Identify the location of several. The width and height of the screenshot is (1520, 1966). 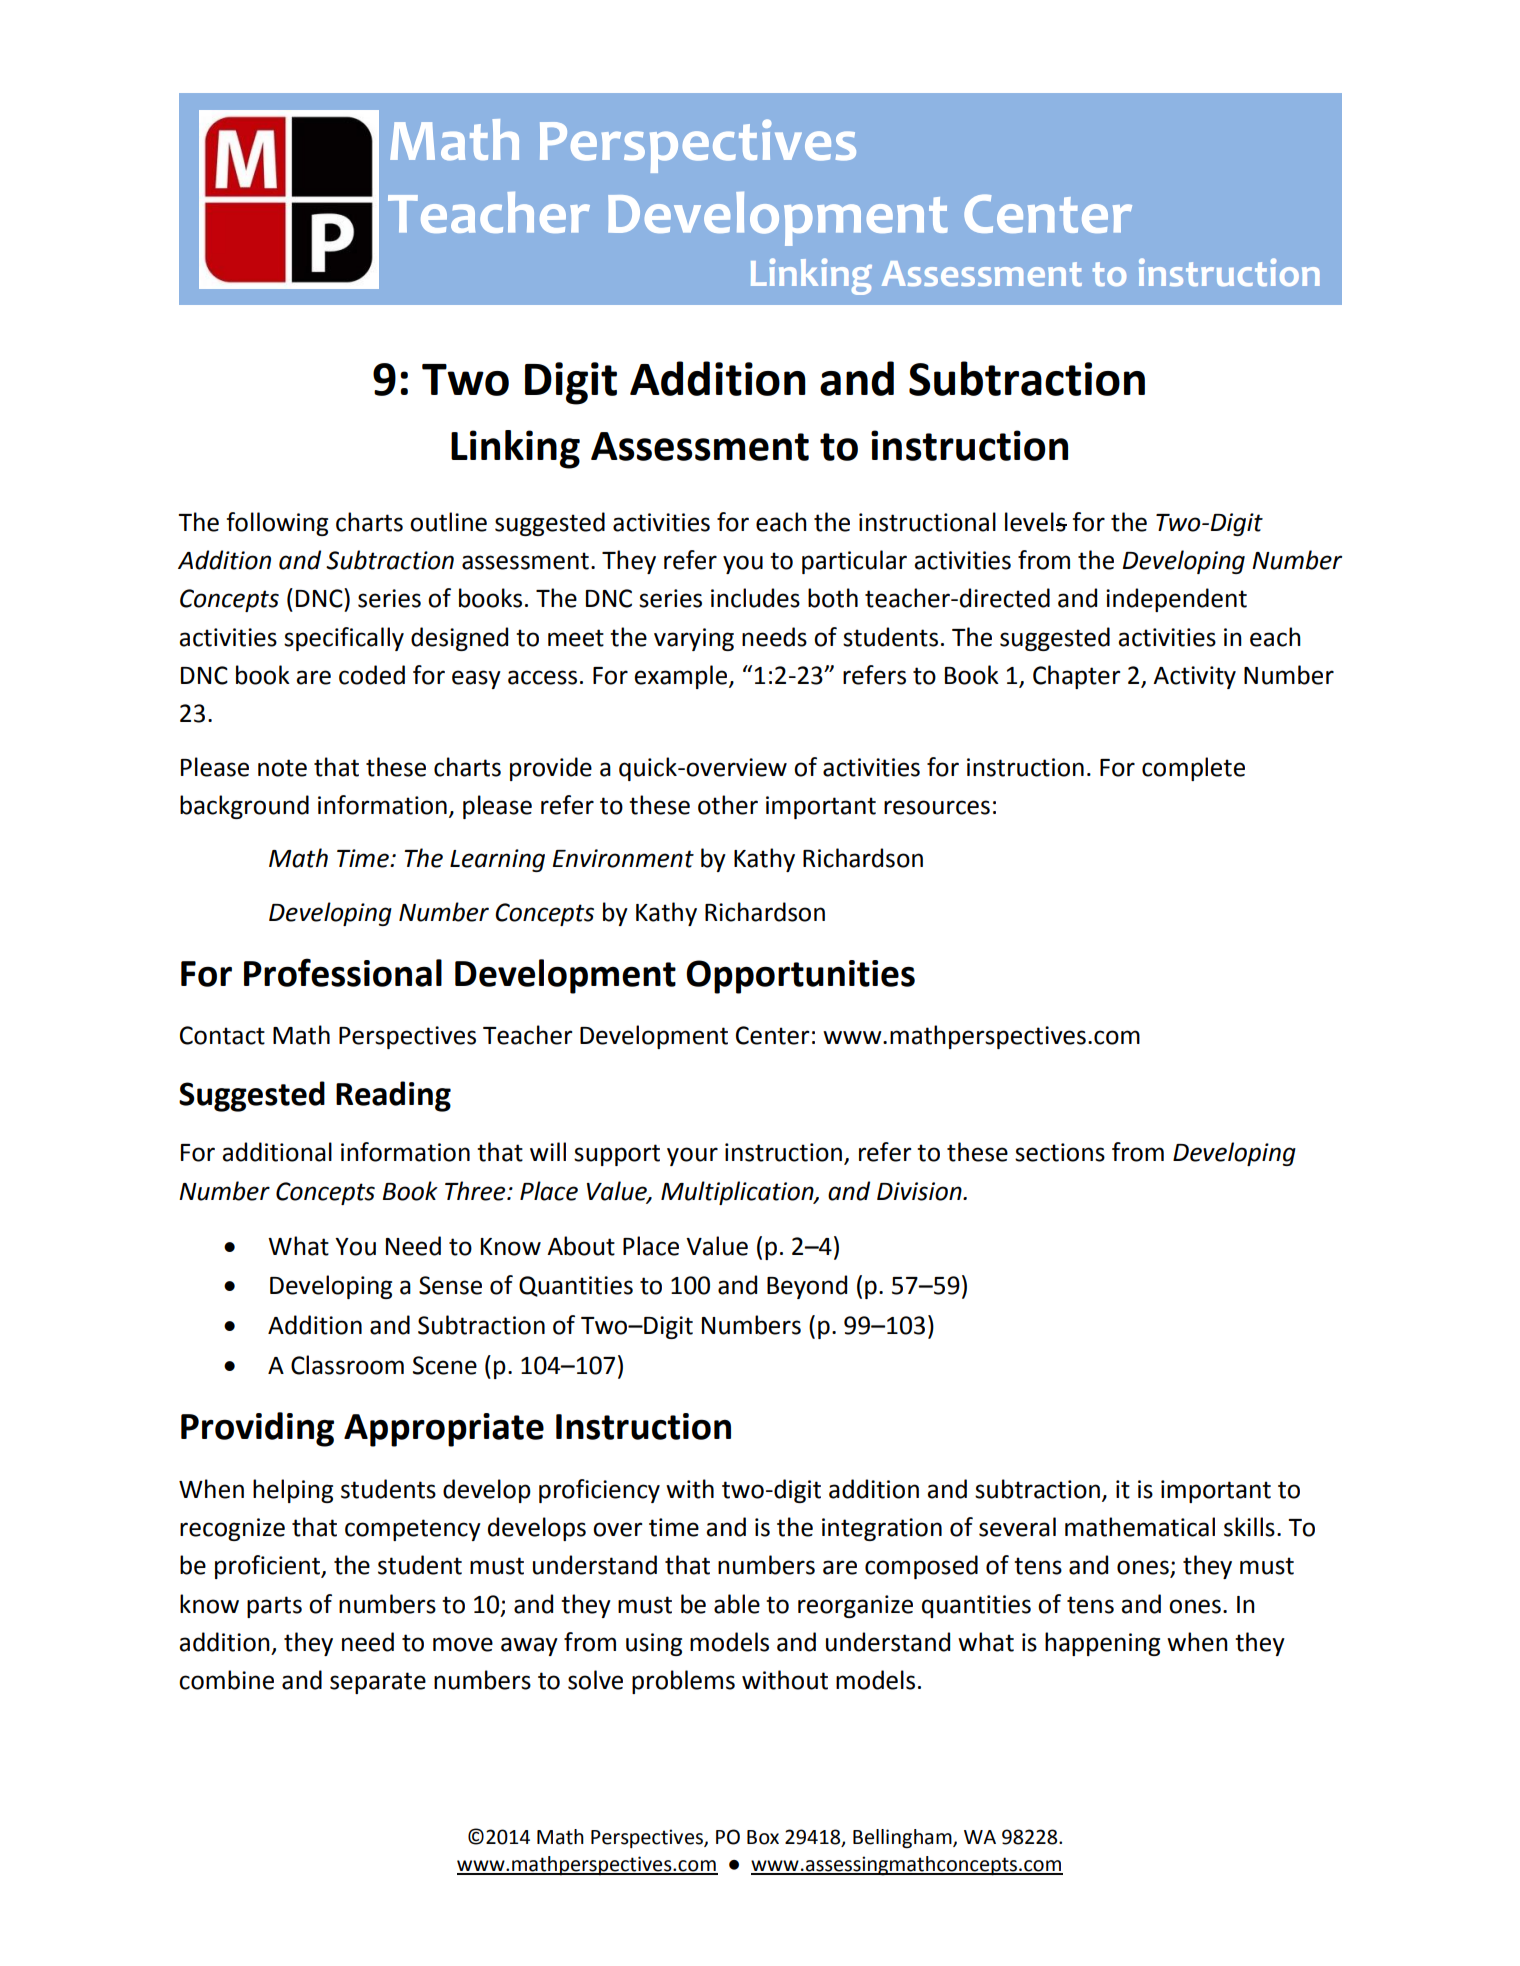
(1017, 1527).
